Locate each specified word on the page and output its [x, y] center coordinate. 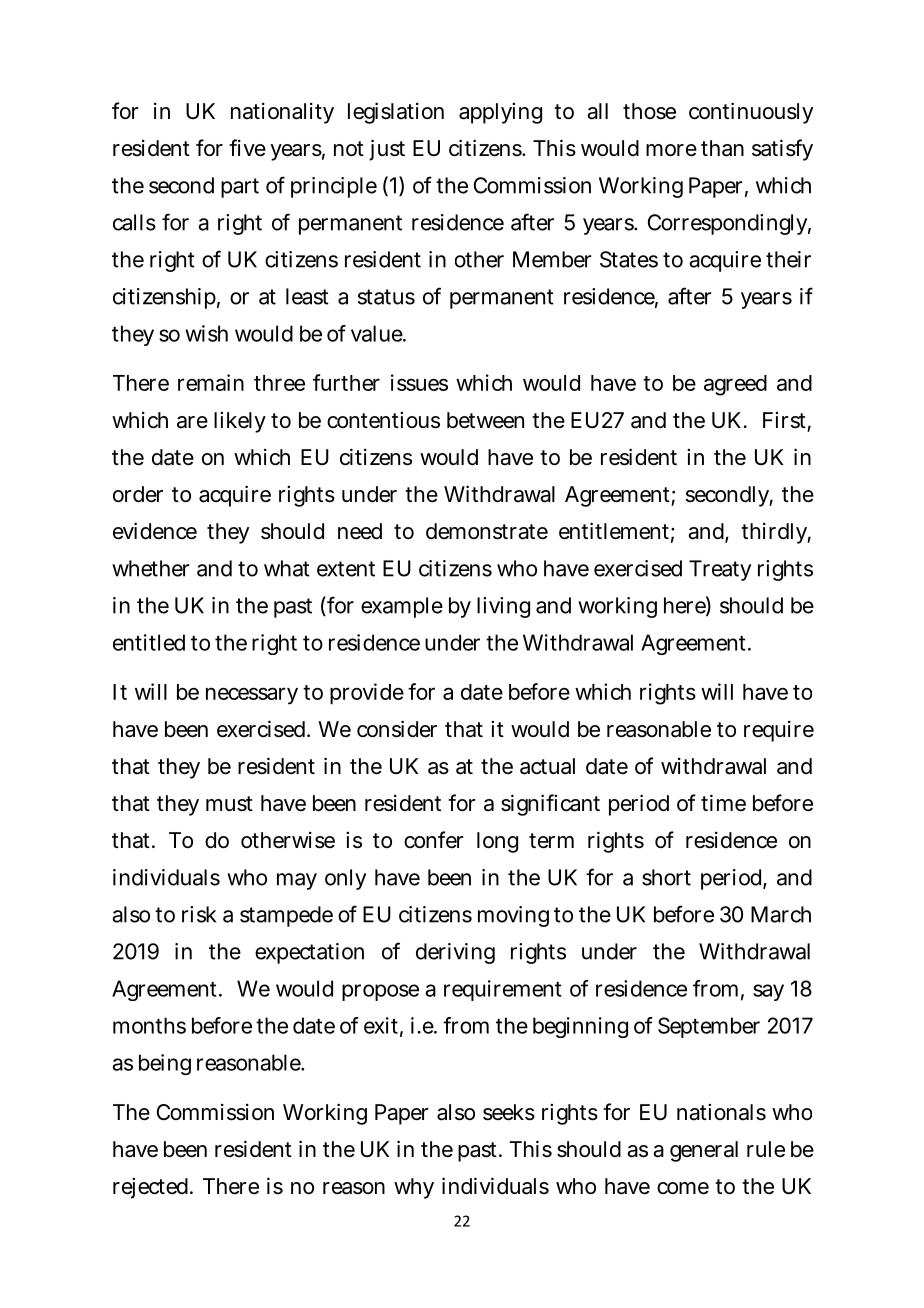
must [229, 804]
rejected [152, 1188]
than [722, 148]
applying [500, 113]
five [247, 148]
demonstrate [487, 531]
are [192, 422]
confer [433, 840]
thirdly [776, 533]
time [723, 802]
